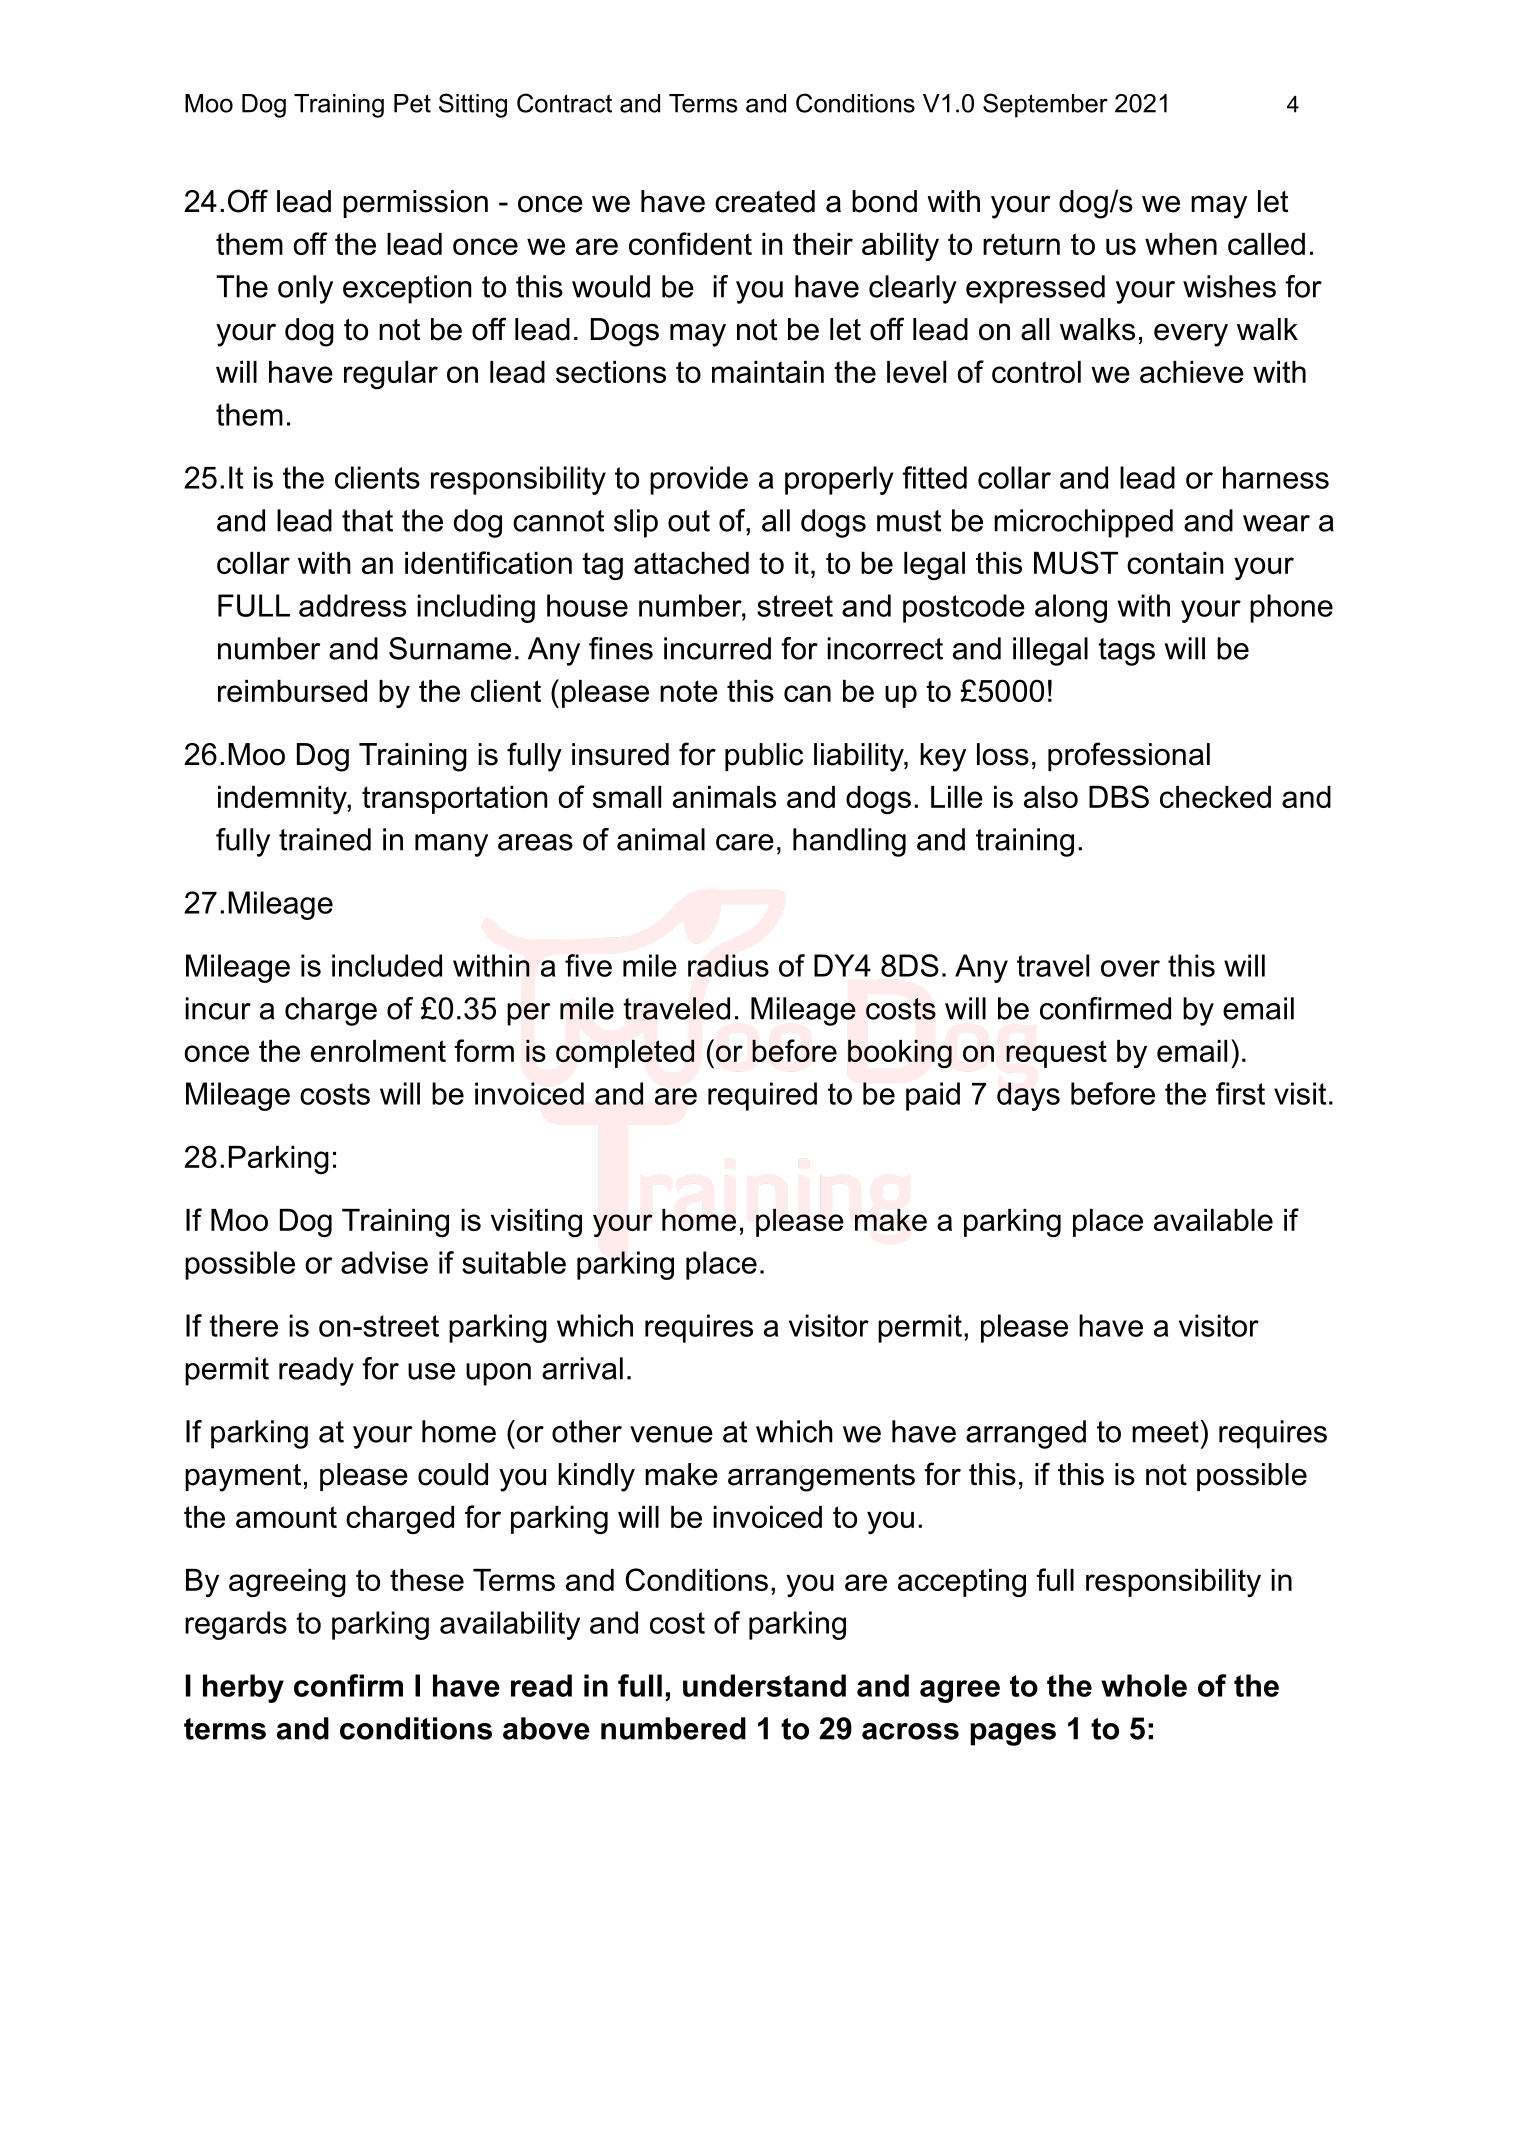  Describe the element at coordinates (243, 1688) in the screenshot. I see `herby` at that location.
